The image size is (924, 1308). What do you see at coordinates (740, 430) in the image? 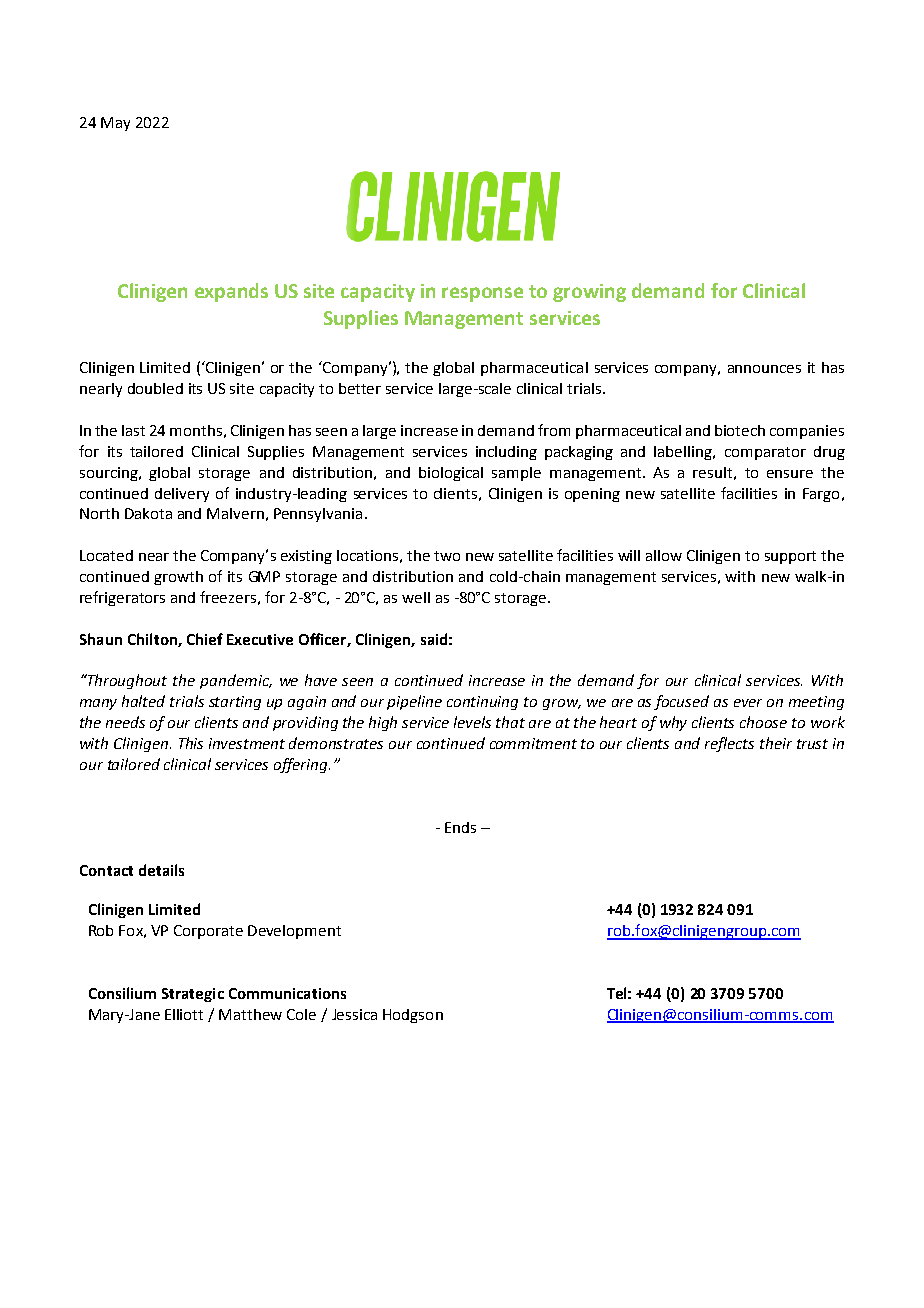
I see `biotech` at bounding box center [740, 430].
